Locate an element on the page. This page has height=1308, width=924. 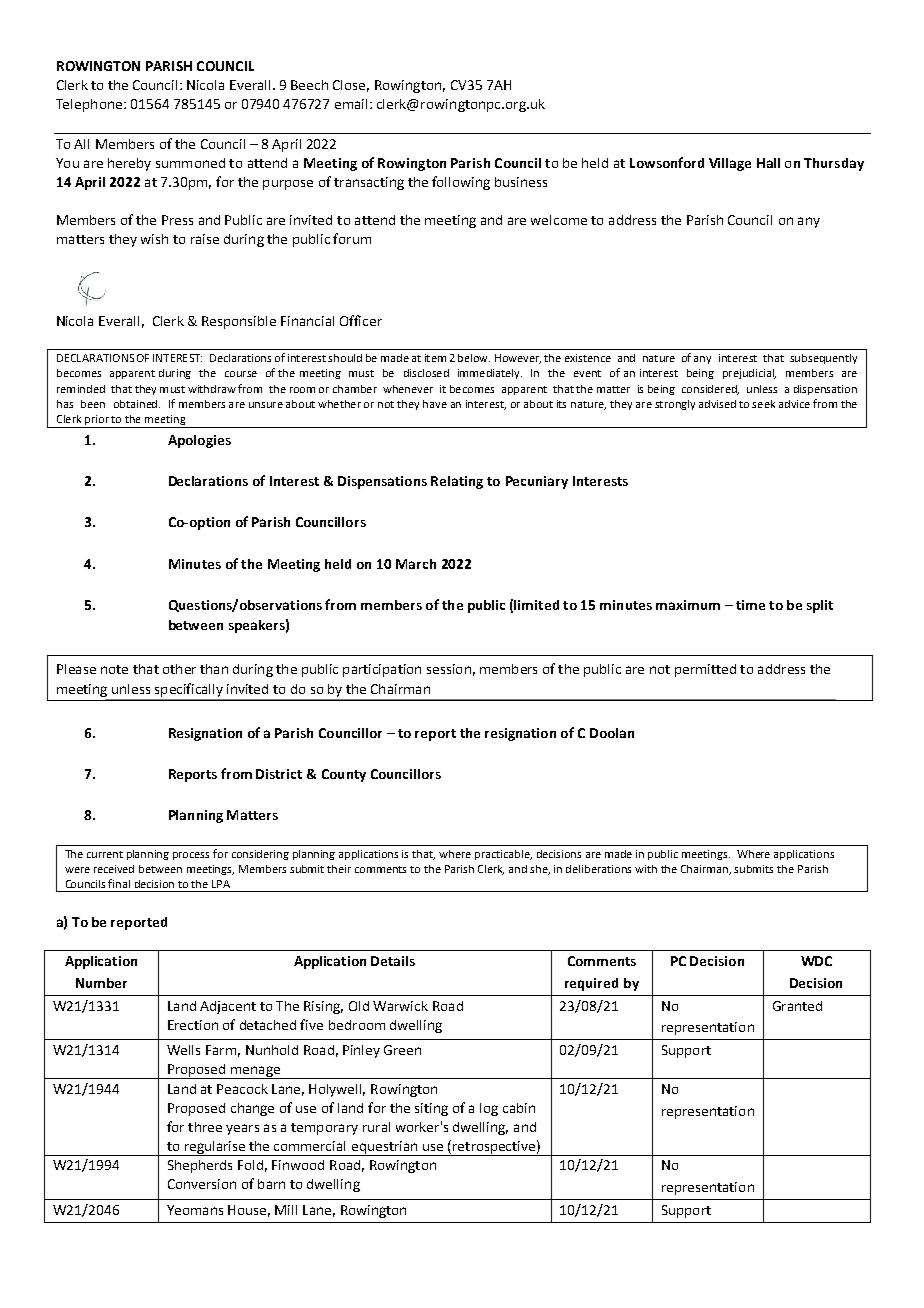
session is located at coordinates (449, 669).
